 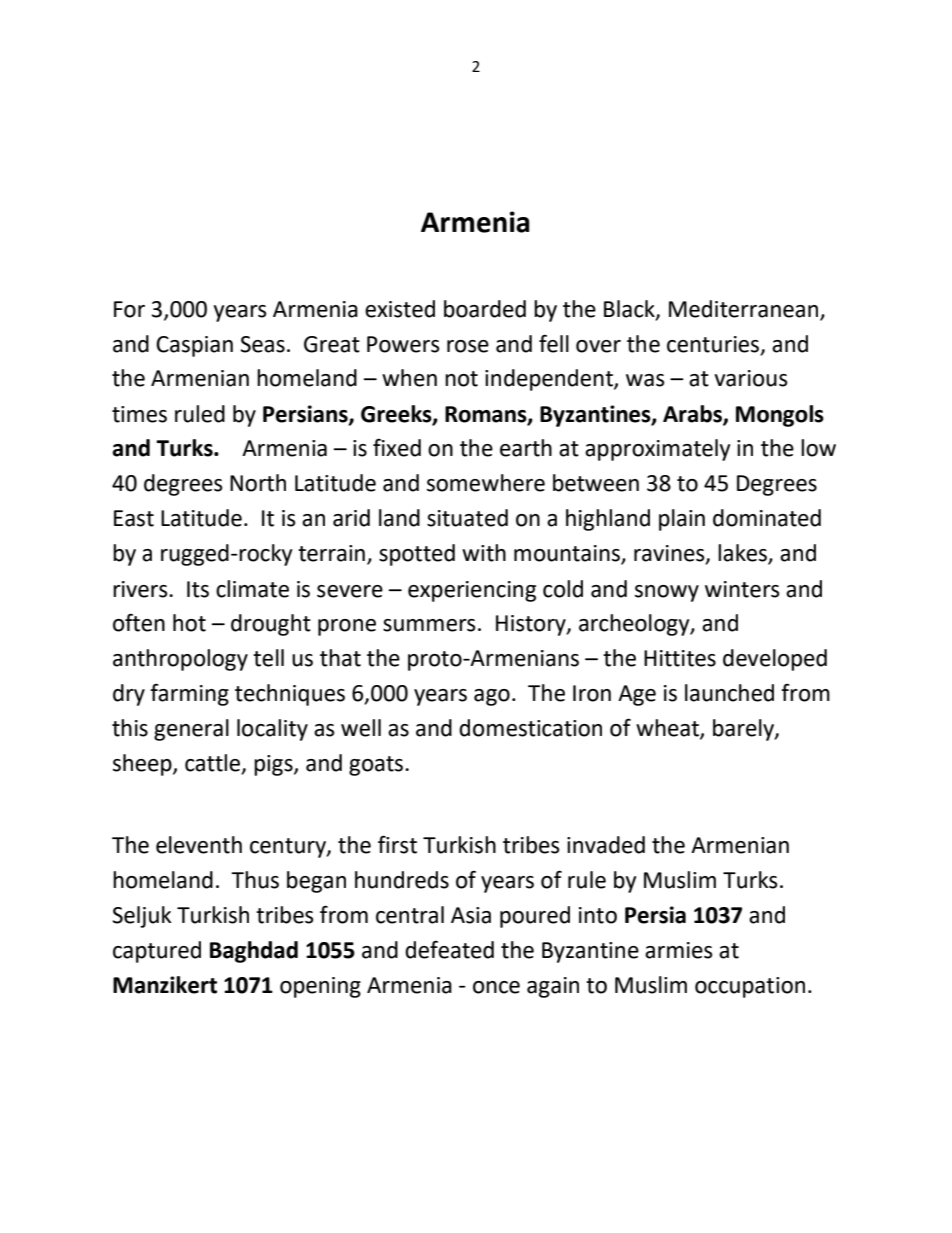 What do you see at coordinates (258, 483) in the screenshot?
I see `North` at bounding box center [258, 483].
